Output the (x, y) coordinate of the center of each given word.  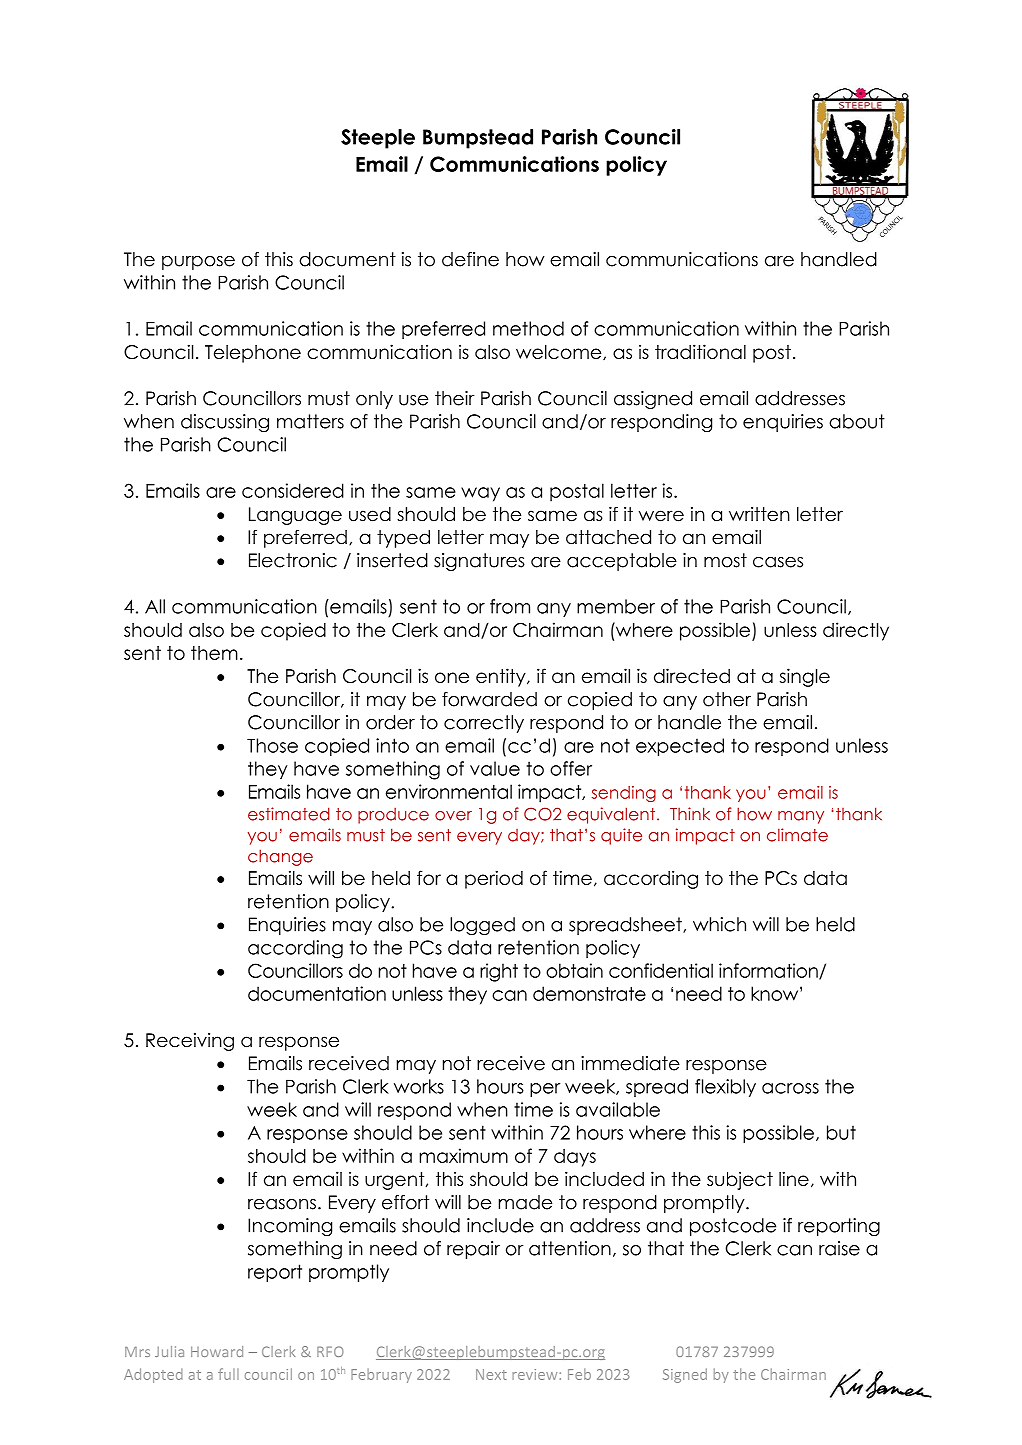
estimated (288, 814)
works (419, 1086)
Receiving (190, 1042)
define (470, 259)
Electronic (293, 560)
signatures (479, 562)
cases (778, 562)
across (790, 1088)
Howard (217, 1351)
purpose (198, 263)
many (801, 817)
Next (491, 1374)
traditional (700, 351)
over (453, 816)
